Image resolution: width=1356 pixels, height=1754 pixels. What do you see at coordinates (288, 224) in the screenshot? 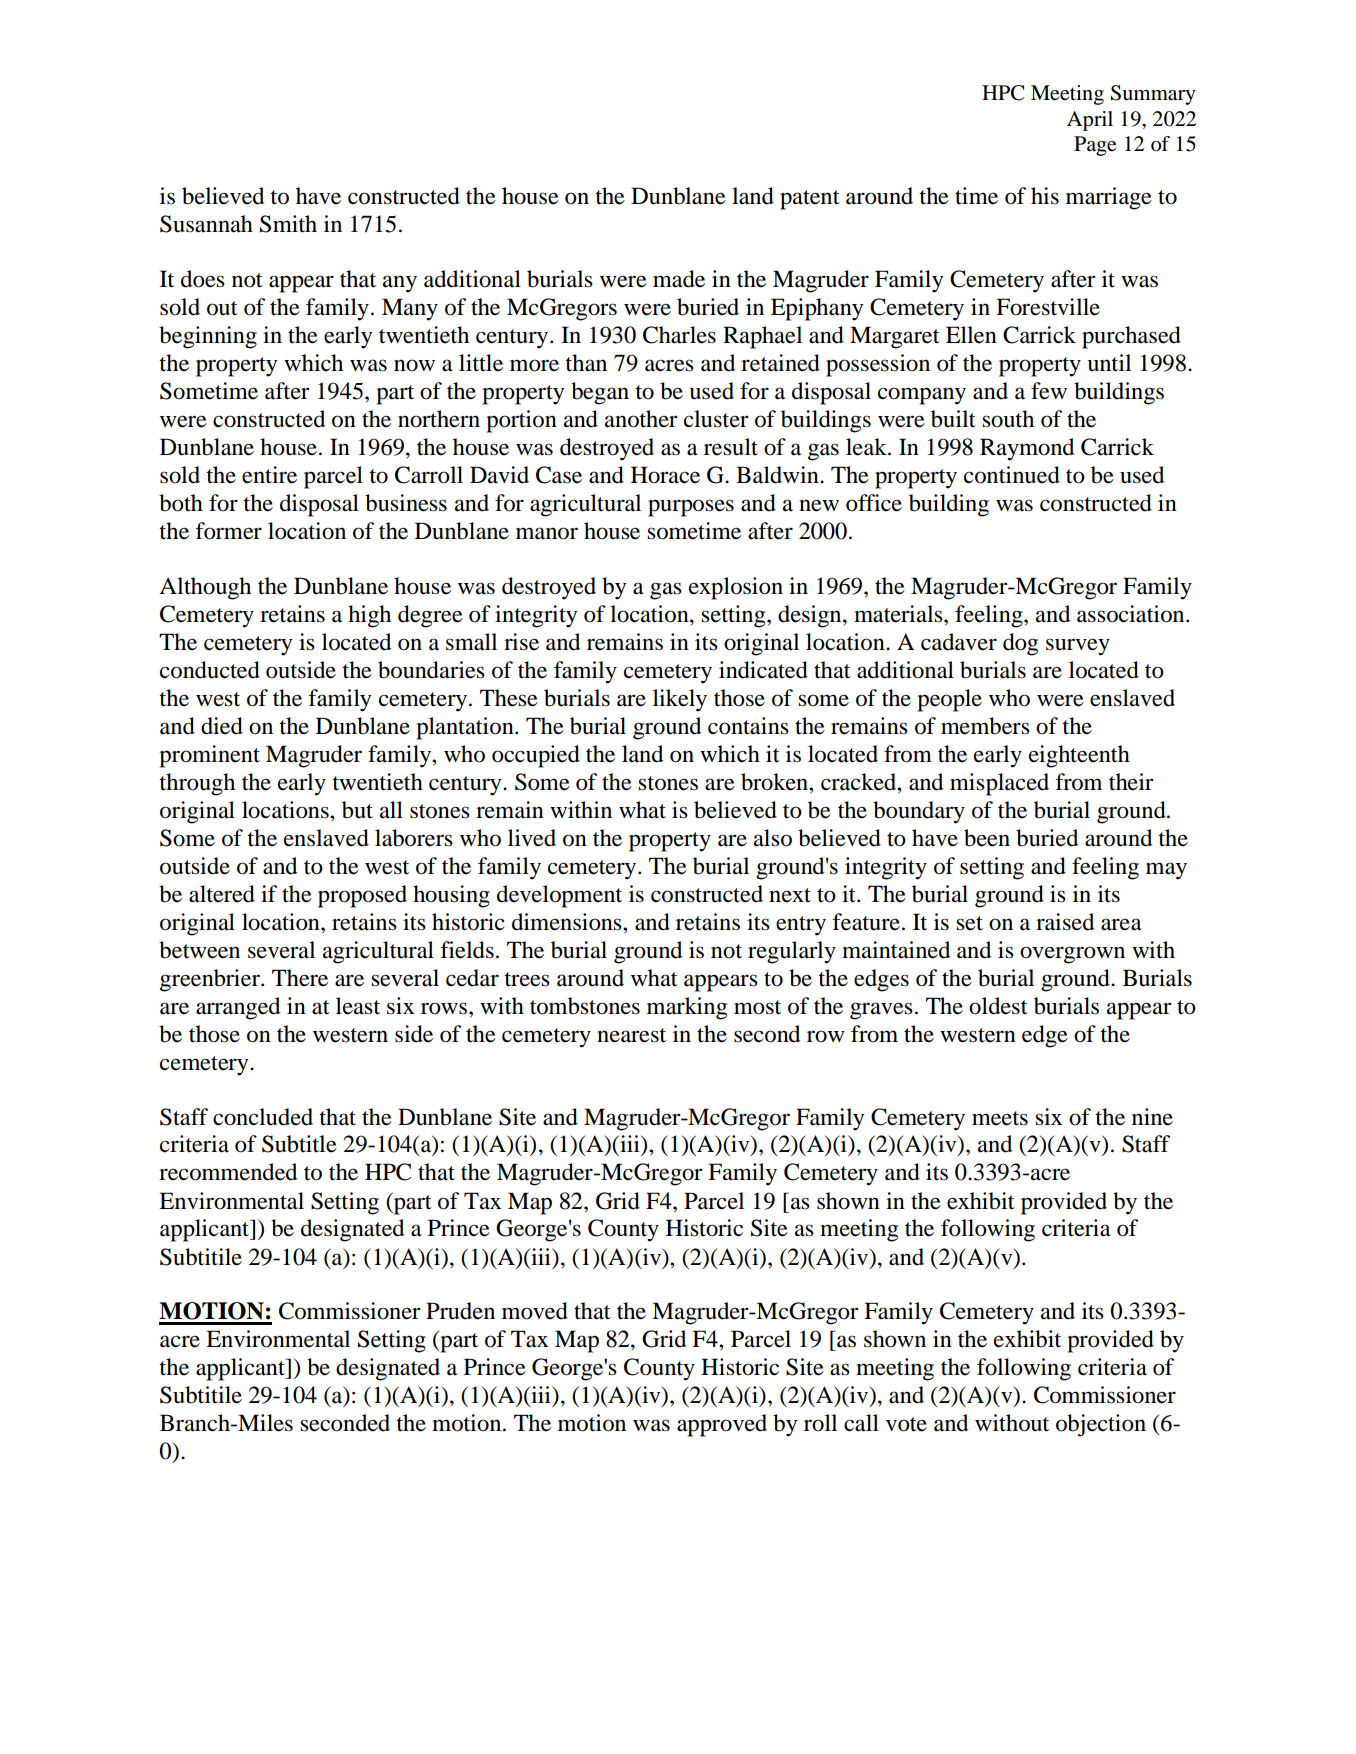
I see `Smith` at bounding box center [288, 224].
